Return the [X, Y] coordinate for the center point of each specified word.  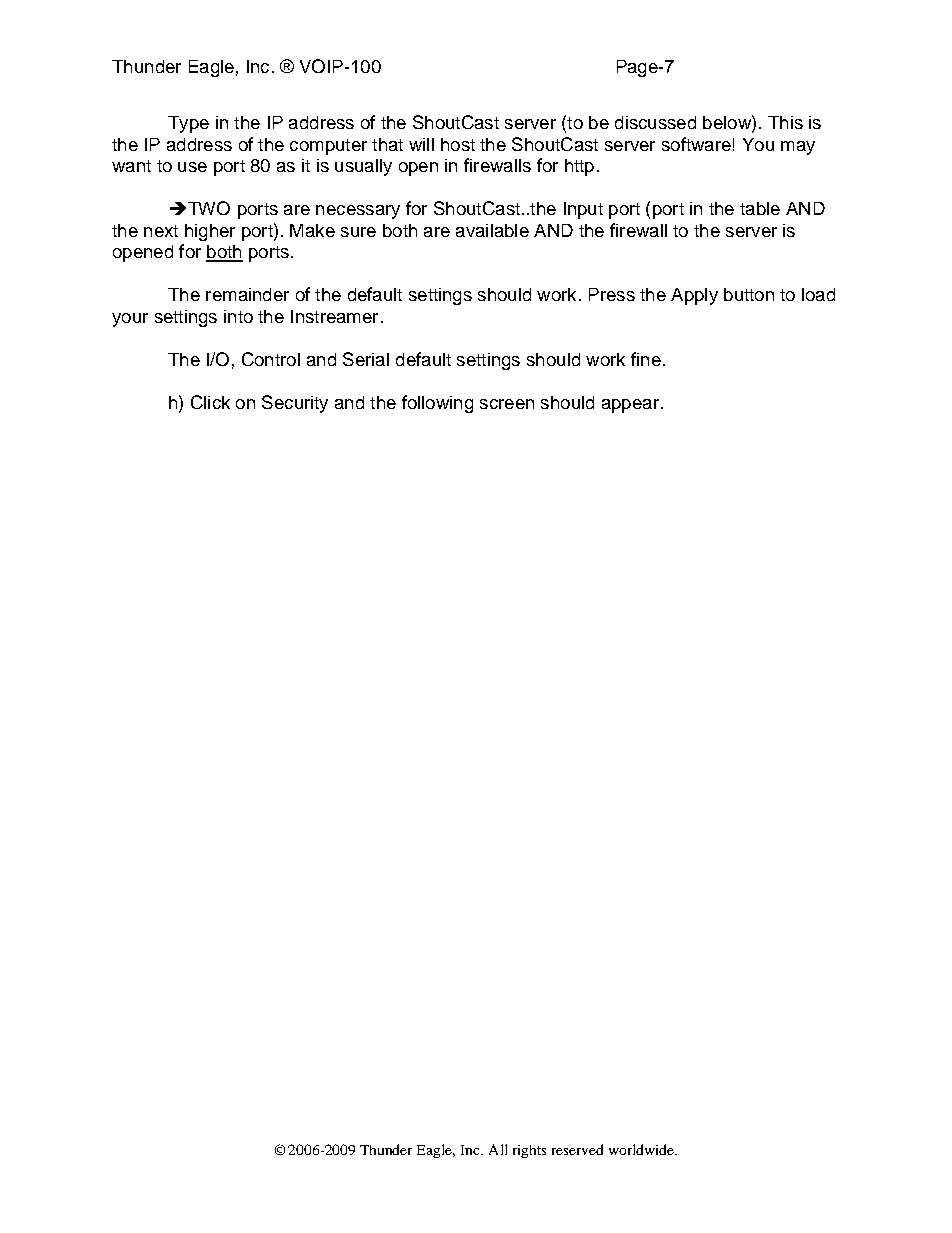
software [696, 144]
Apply [694, 296]
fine [646, 359]
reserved [577, 1149]
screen [507, 404]
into [238, 316]
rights [529, 1151]
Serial [366, 359]
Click [210, 402]
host [458, 144]
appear [630, 406]
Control [271, 359]
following [437, 404]
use [192, 167]
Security [295, 404]
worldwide [642, 1149]
